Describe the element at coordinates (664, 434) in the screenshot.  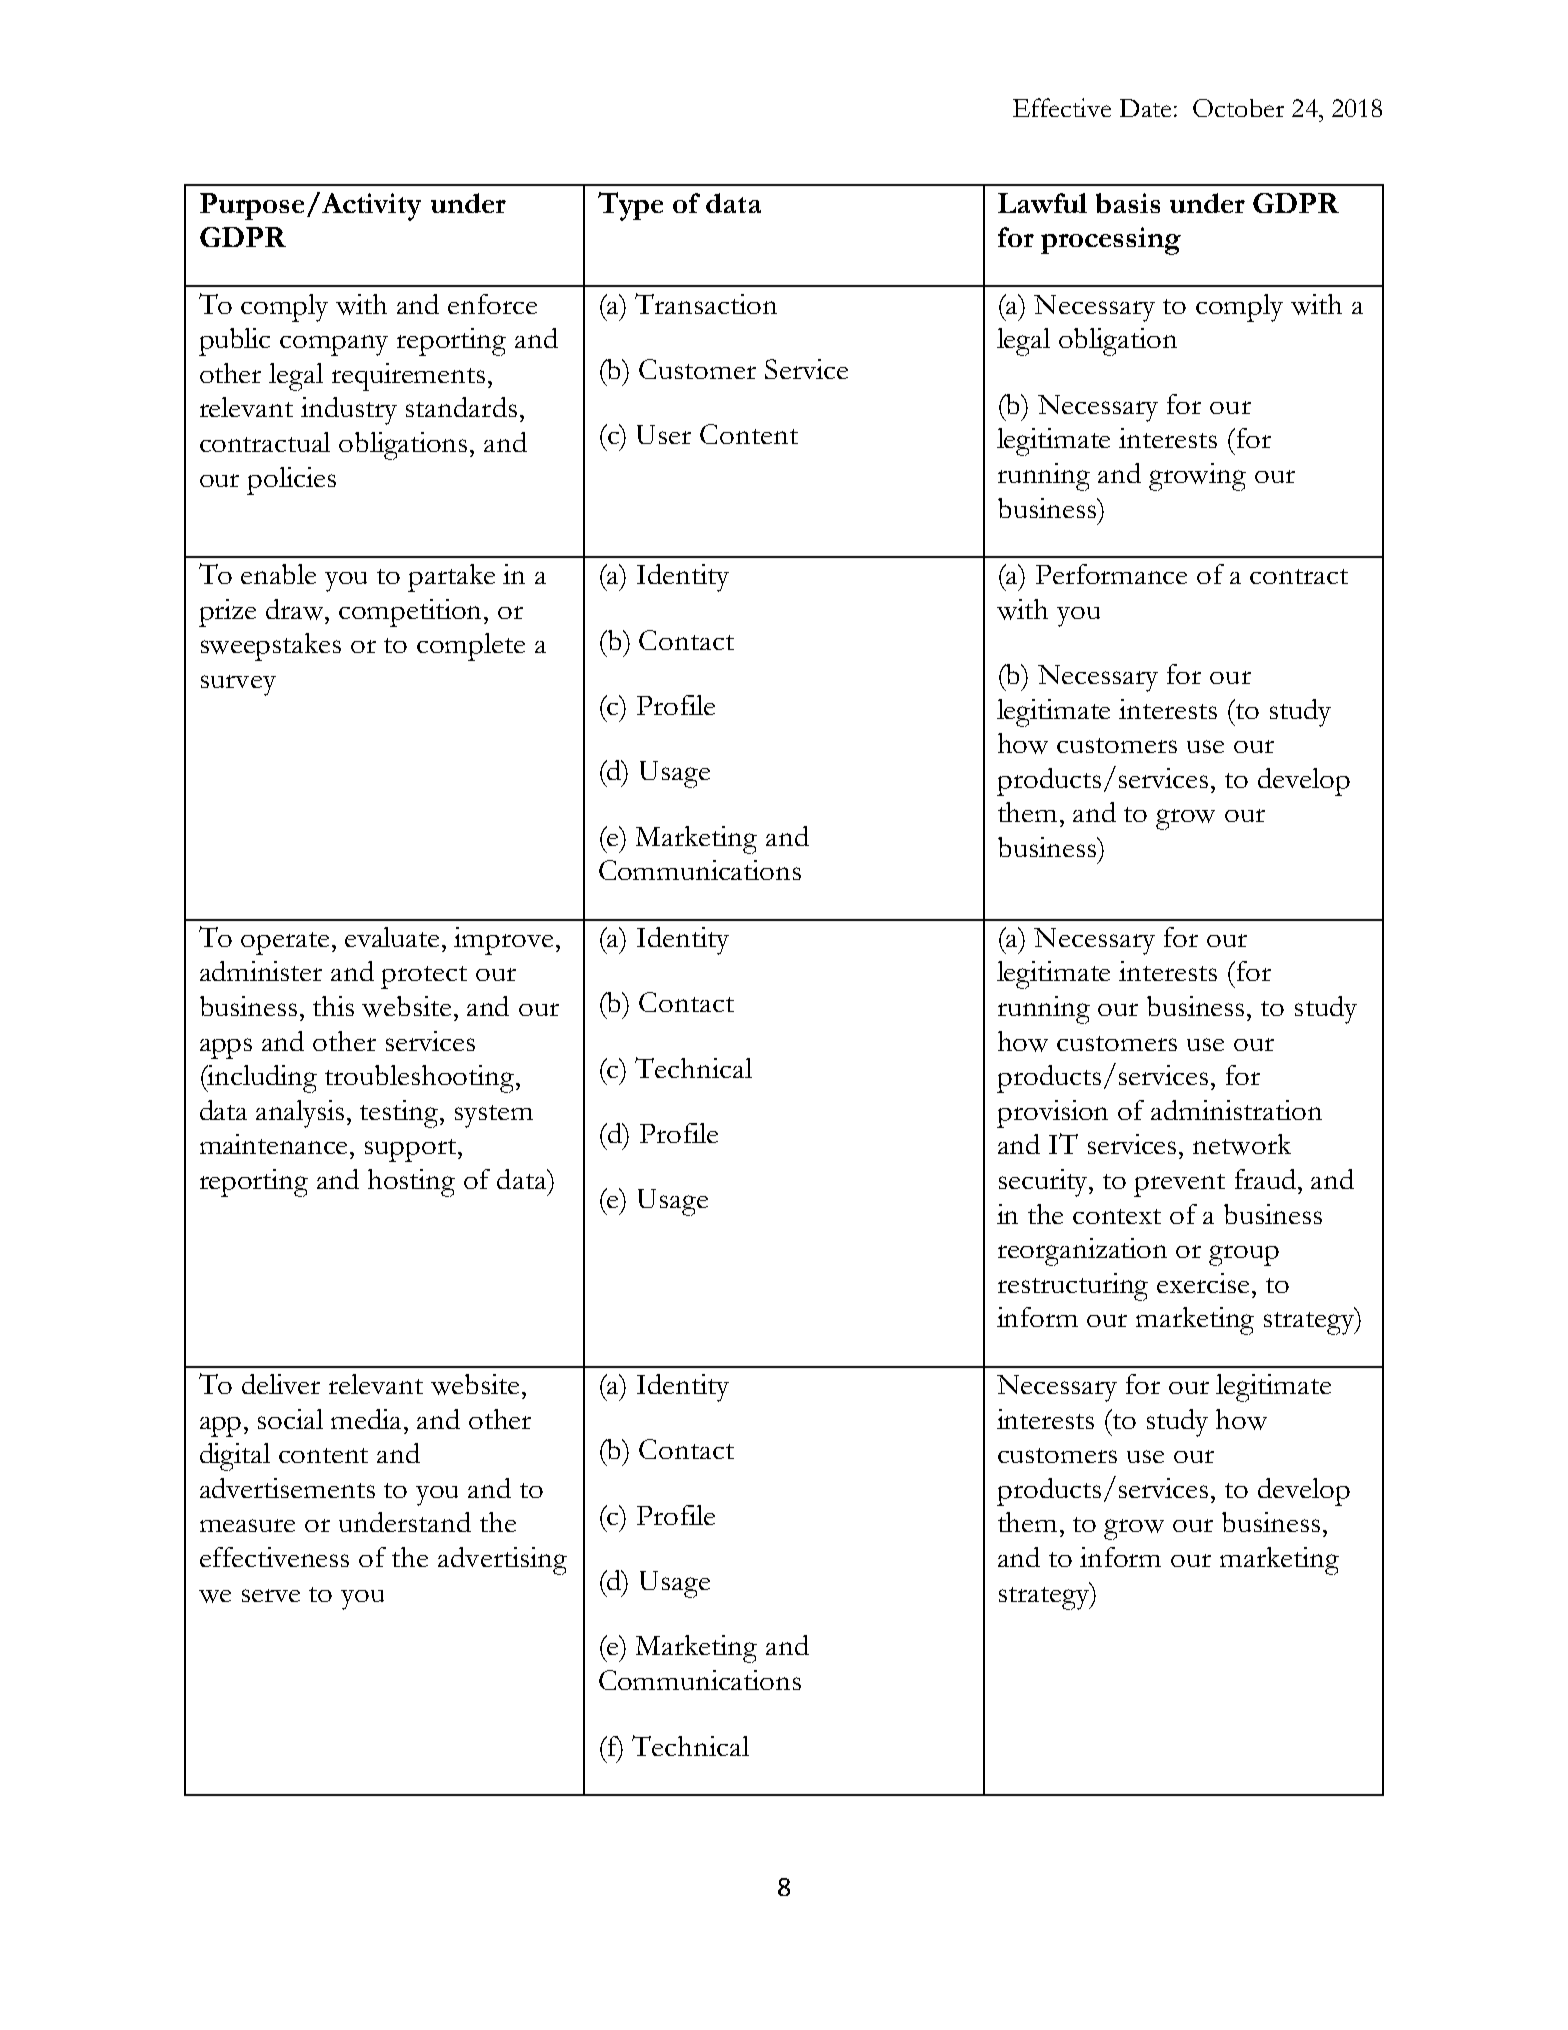
I see `User` at that location.
